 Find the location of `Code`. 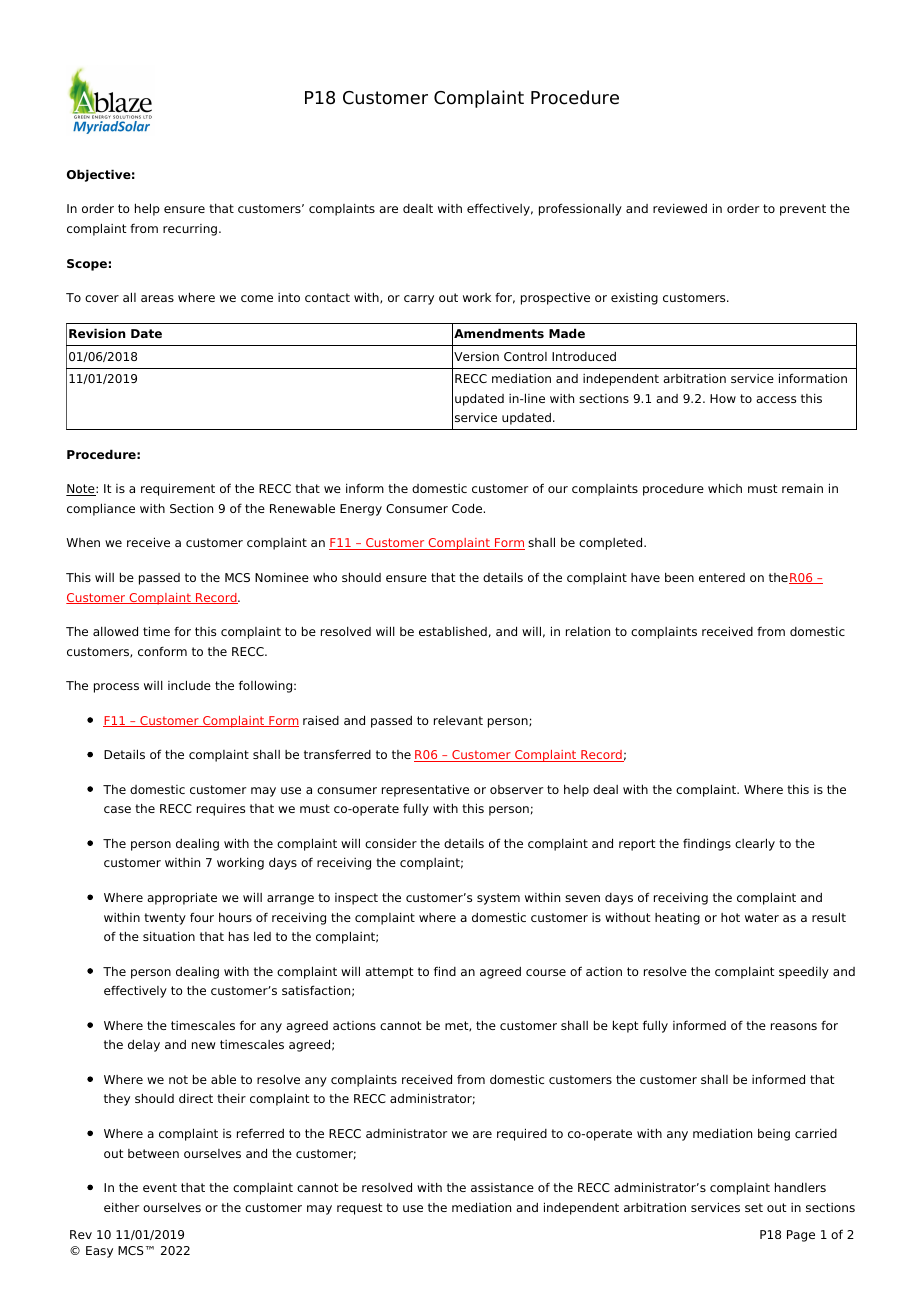

Code is located at coordinates (468, 508).
